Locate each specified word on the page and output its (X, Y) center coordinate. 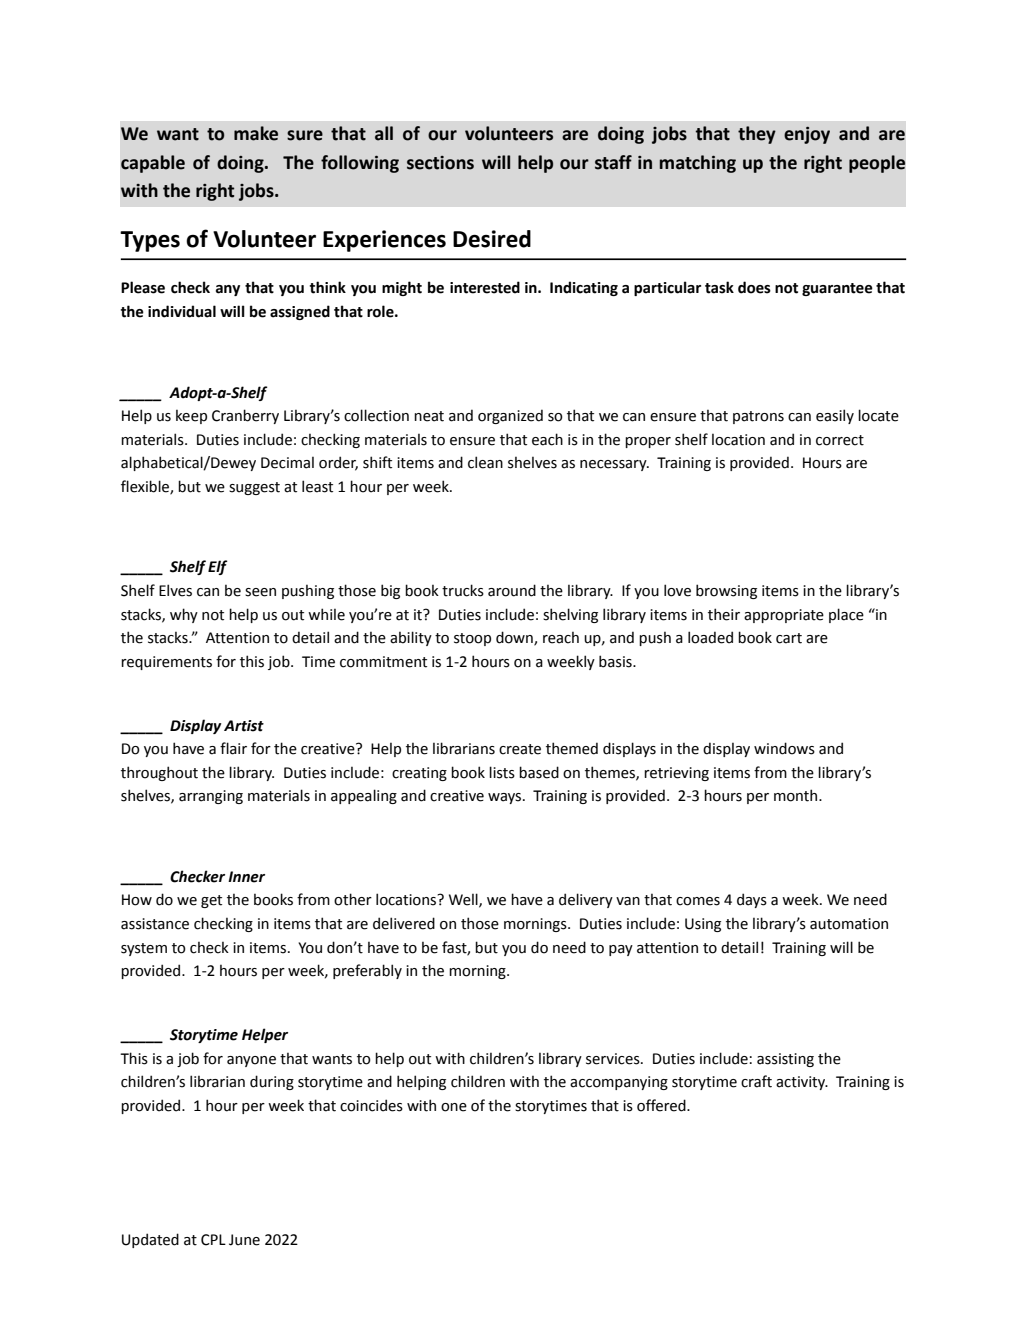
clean (485, 462)
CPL (213, 1240)
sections (440, 163)
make (256, 133)
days (752, 900)
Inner (246, 877)
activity (802, 1083)
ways (506, 798)
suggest (254, 488)
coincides (371, 1105)
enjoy (807, 135)
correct (840, 440)
